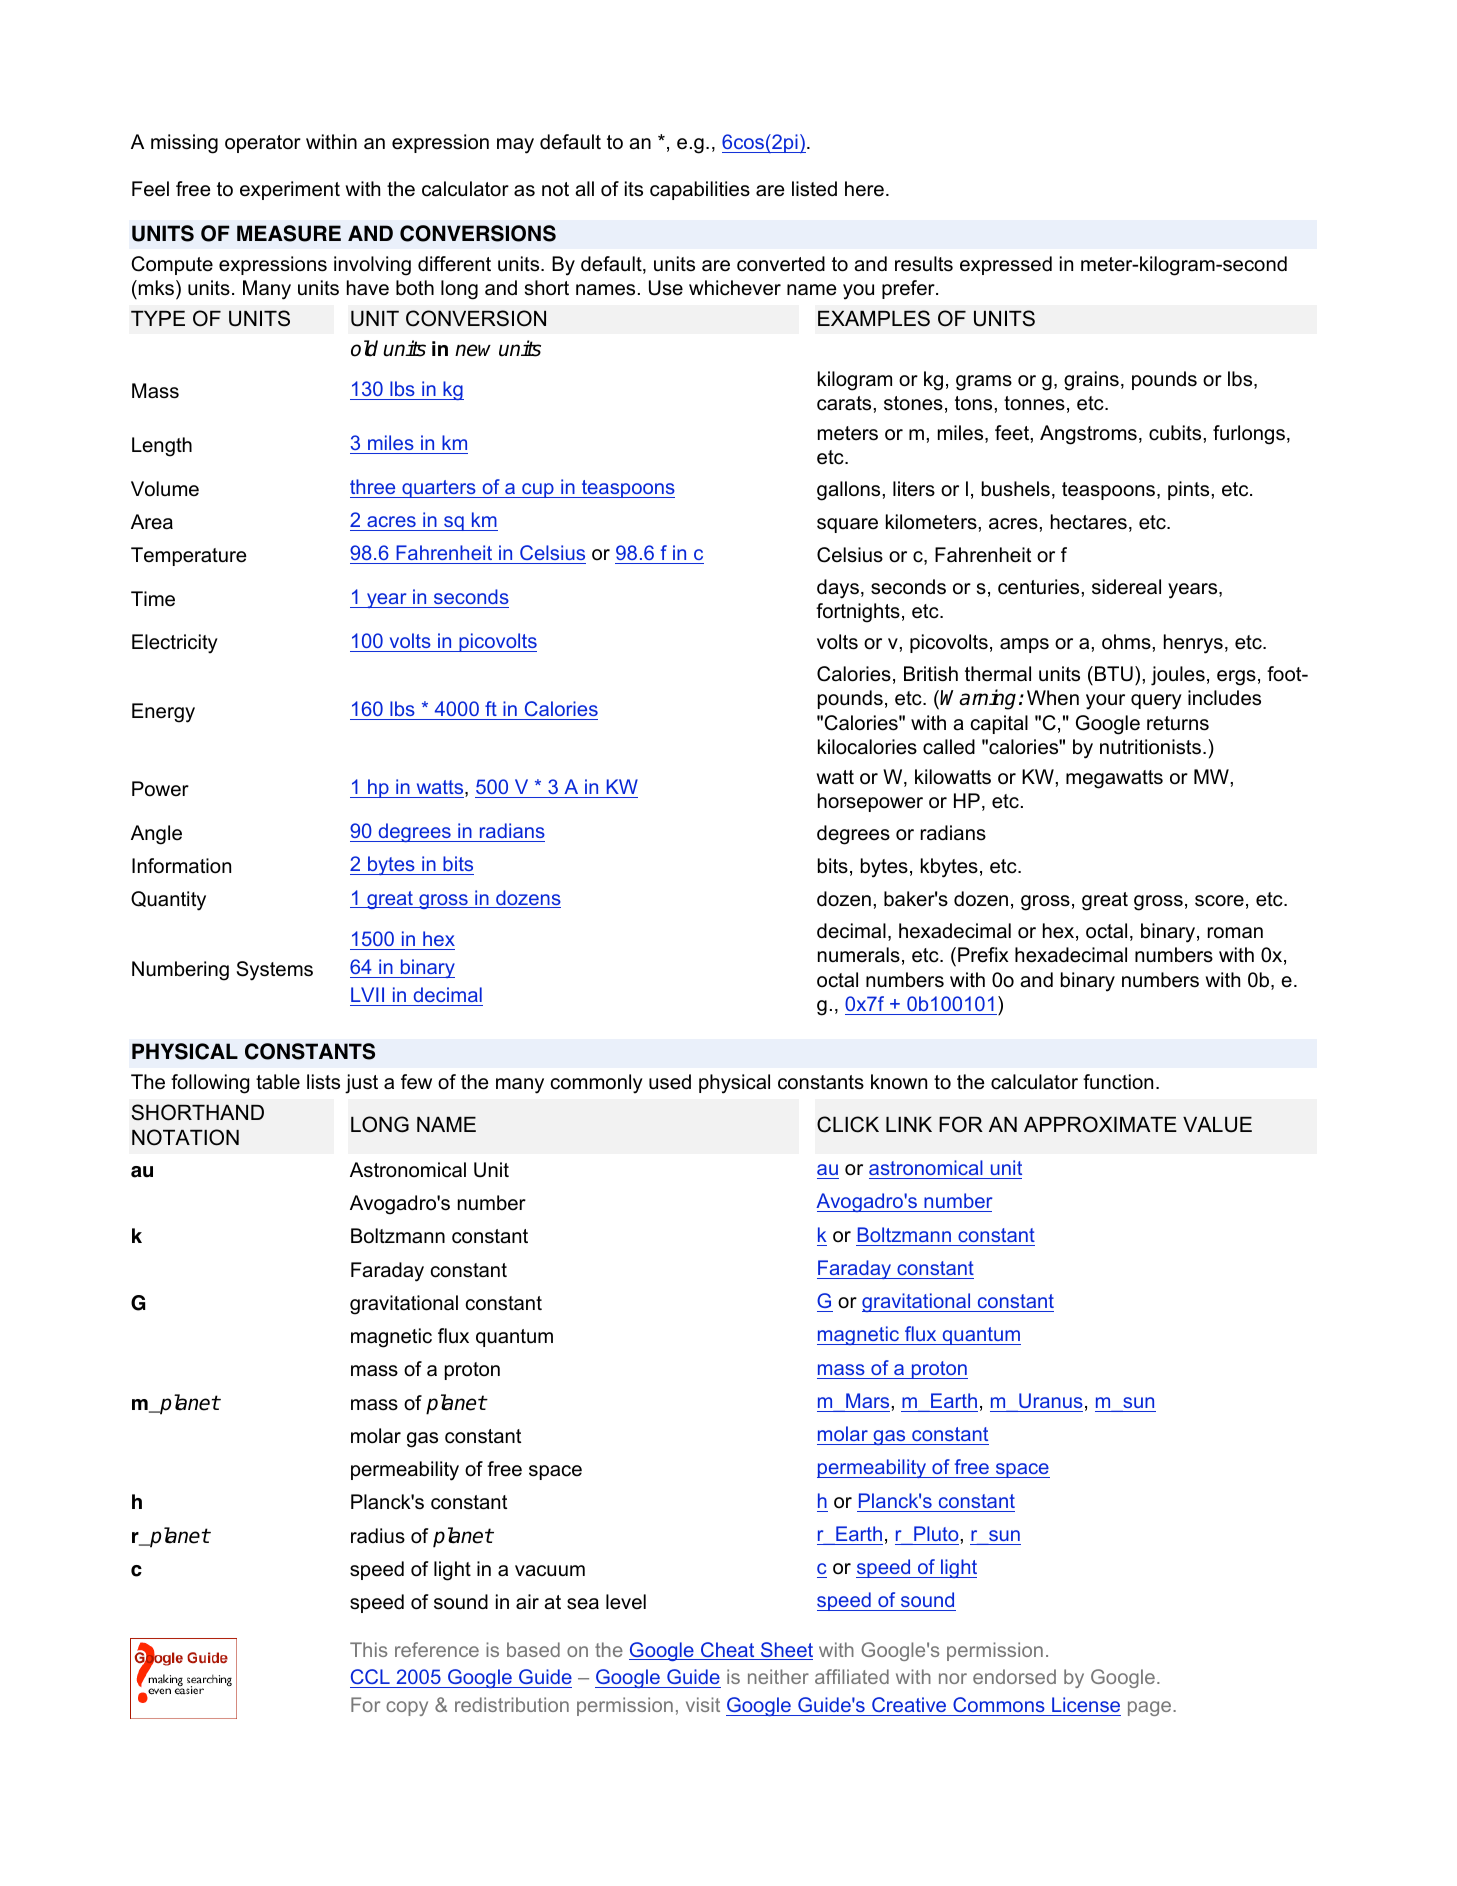 The height and width of the image is (1886, 1457). What do you see at coordinates (838, 589) in the image?
I see `days` at bounding box center [838, 589].
